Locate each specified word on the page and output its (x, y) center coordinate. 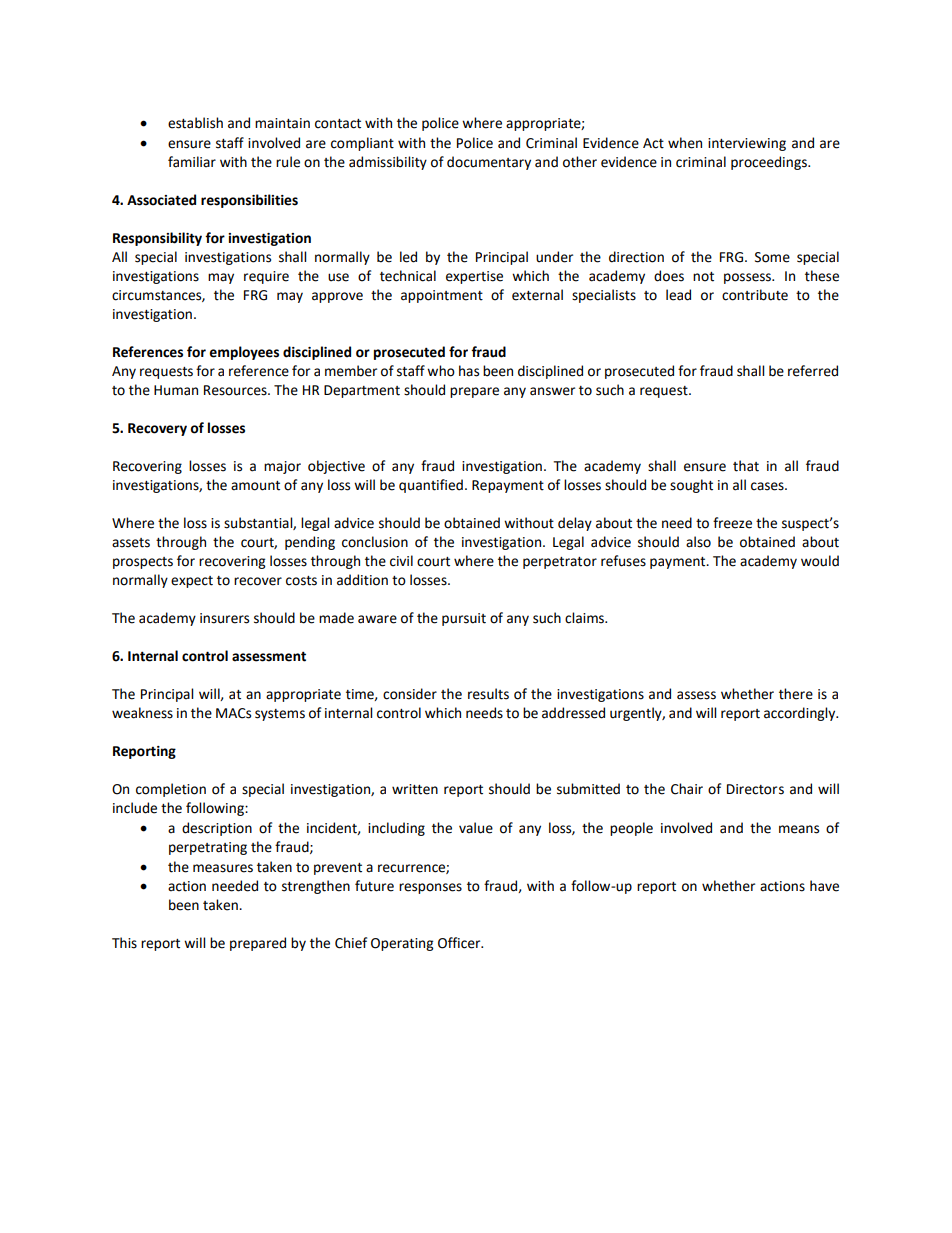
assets (131, 543)
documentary (489, 163)
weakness (142, 713)
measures (223, 868)
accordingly (801, 714)
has (469, 371)
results (488, 694)
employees (244, 353)
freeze (732, 523)
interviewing (747, 144)
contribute (755, 295)
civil (401, 561)
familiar (192, 162)
